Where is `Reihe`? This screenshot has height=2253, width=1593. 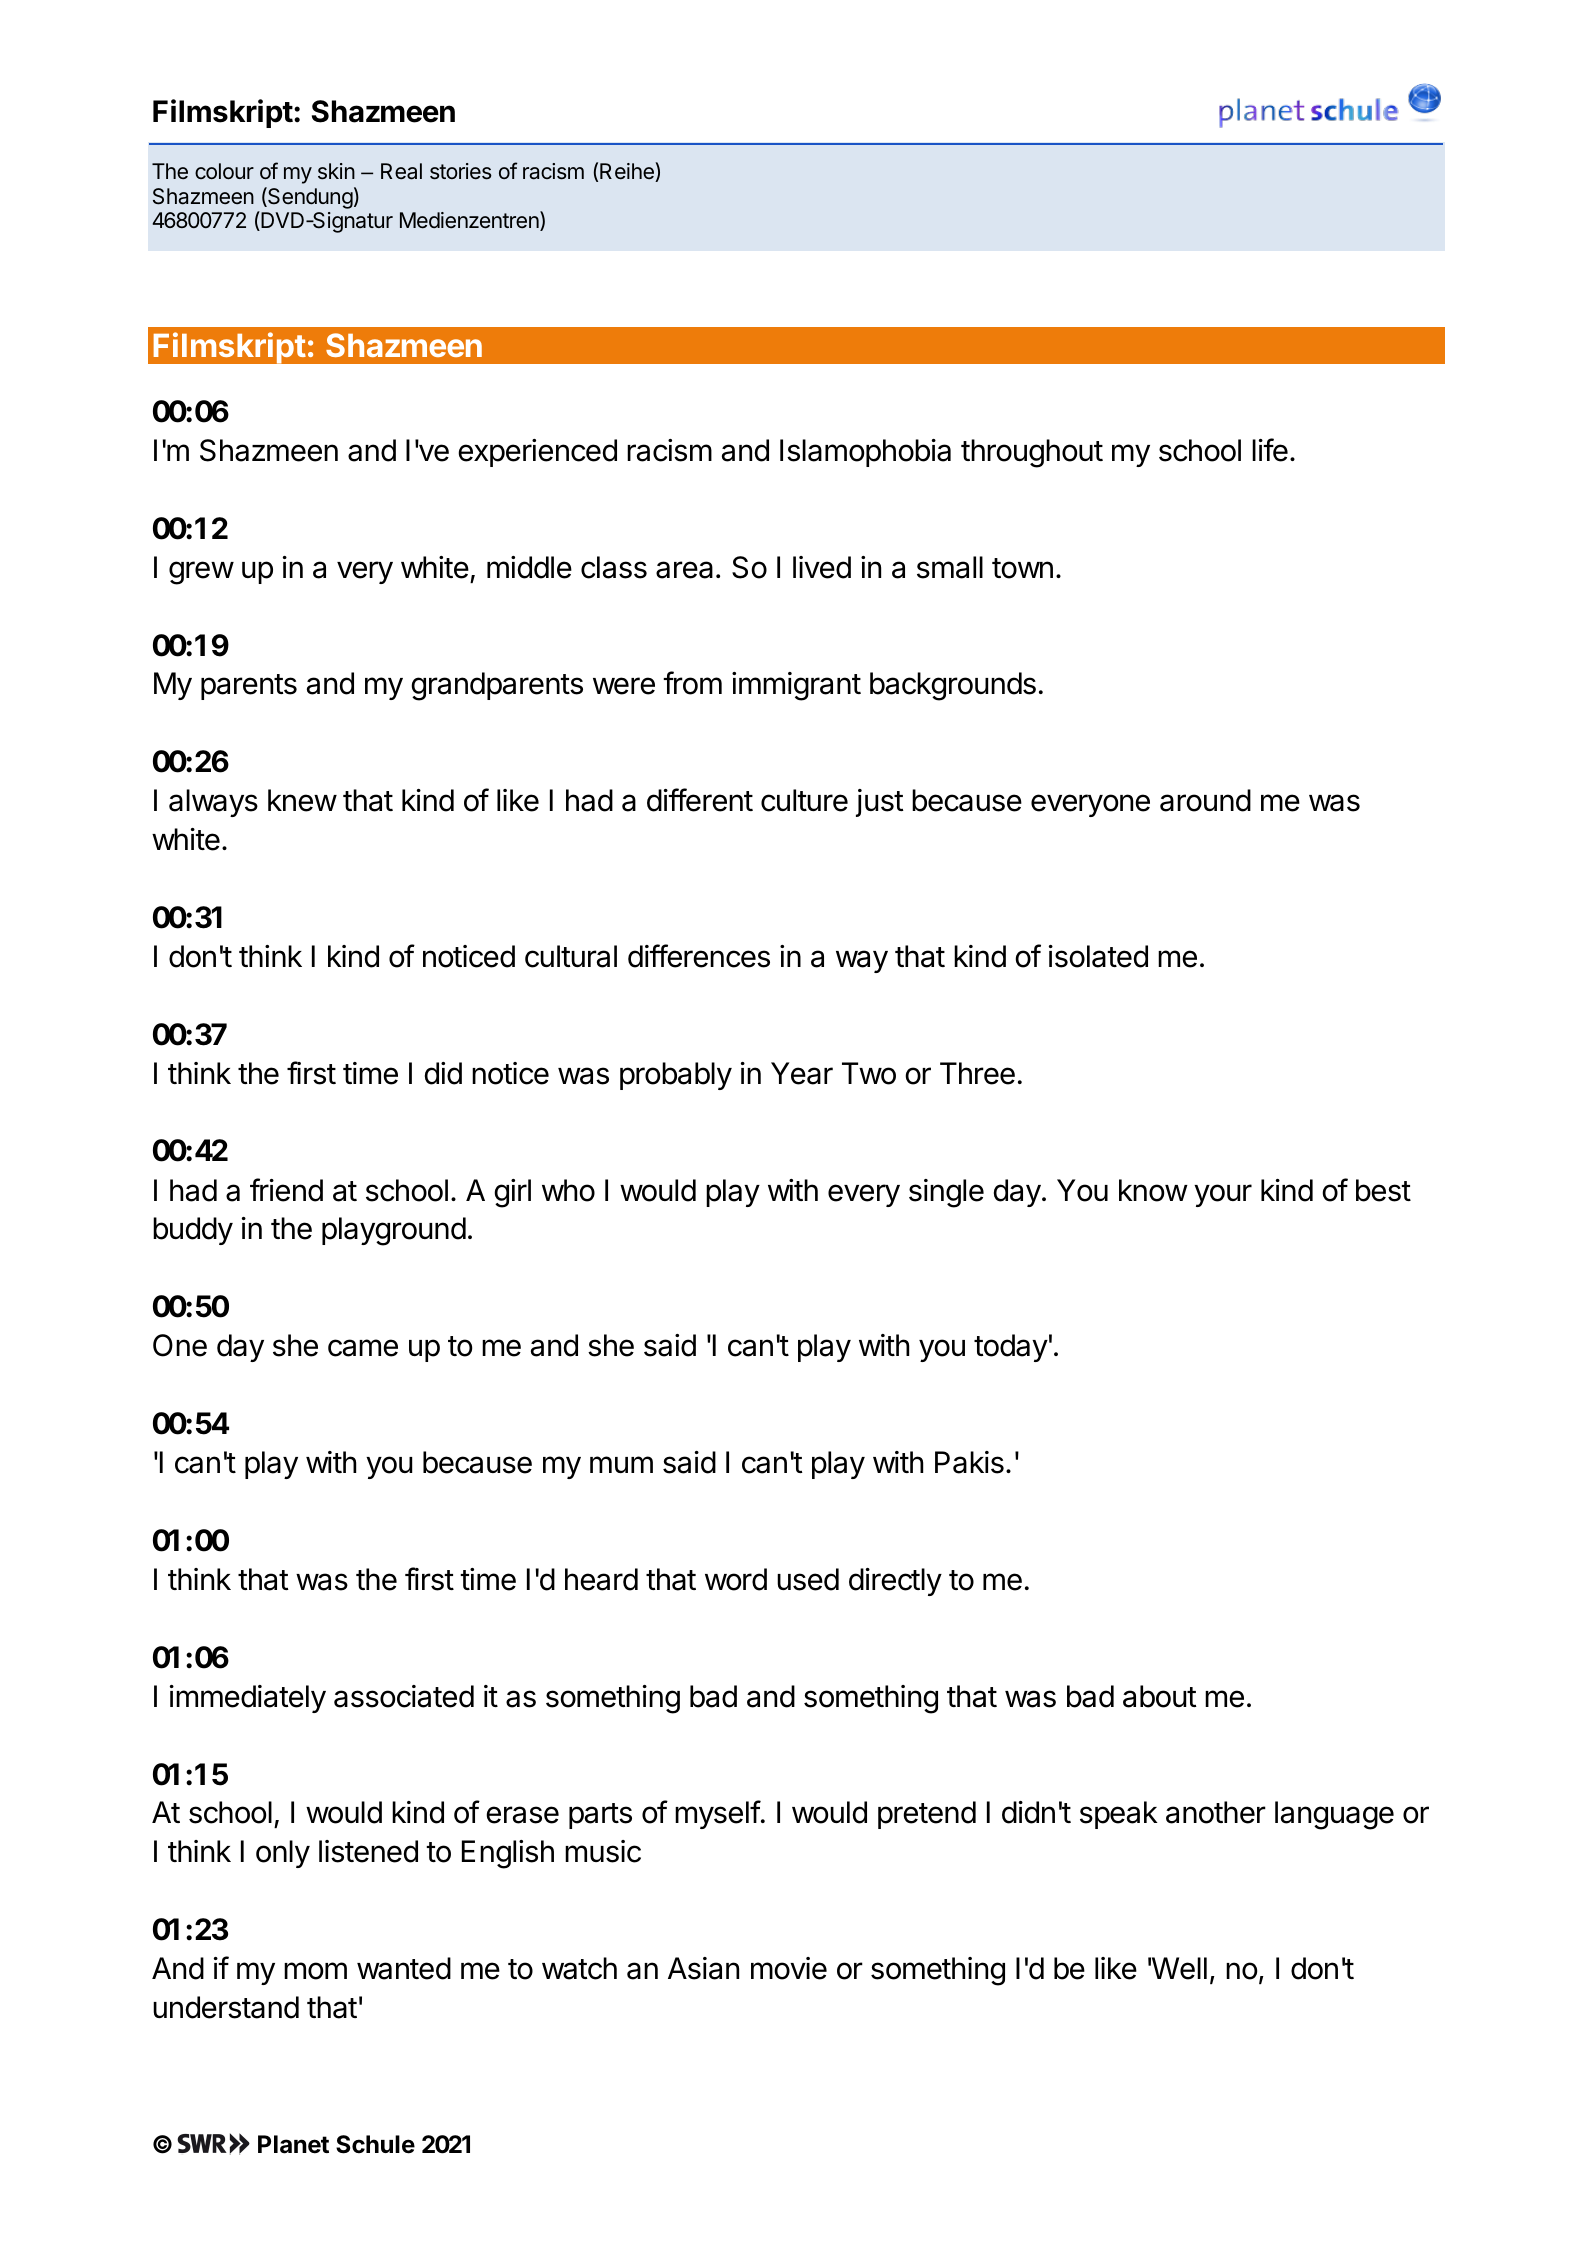
Reihe is located at coordinates (628, 172).
